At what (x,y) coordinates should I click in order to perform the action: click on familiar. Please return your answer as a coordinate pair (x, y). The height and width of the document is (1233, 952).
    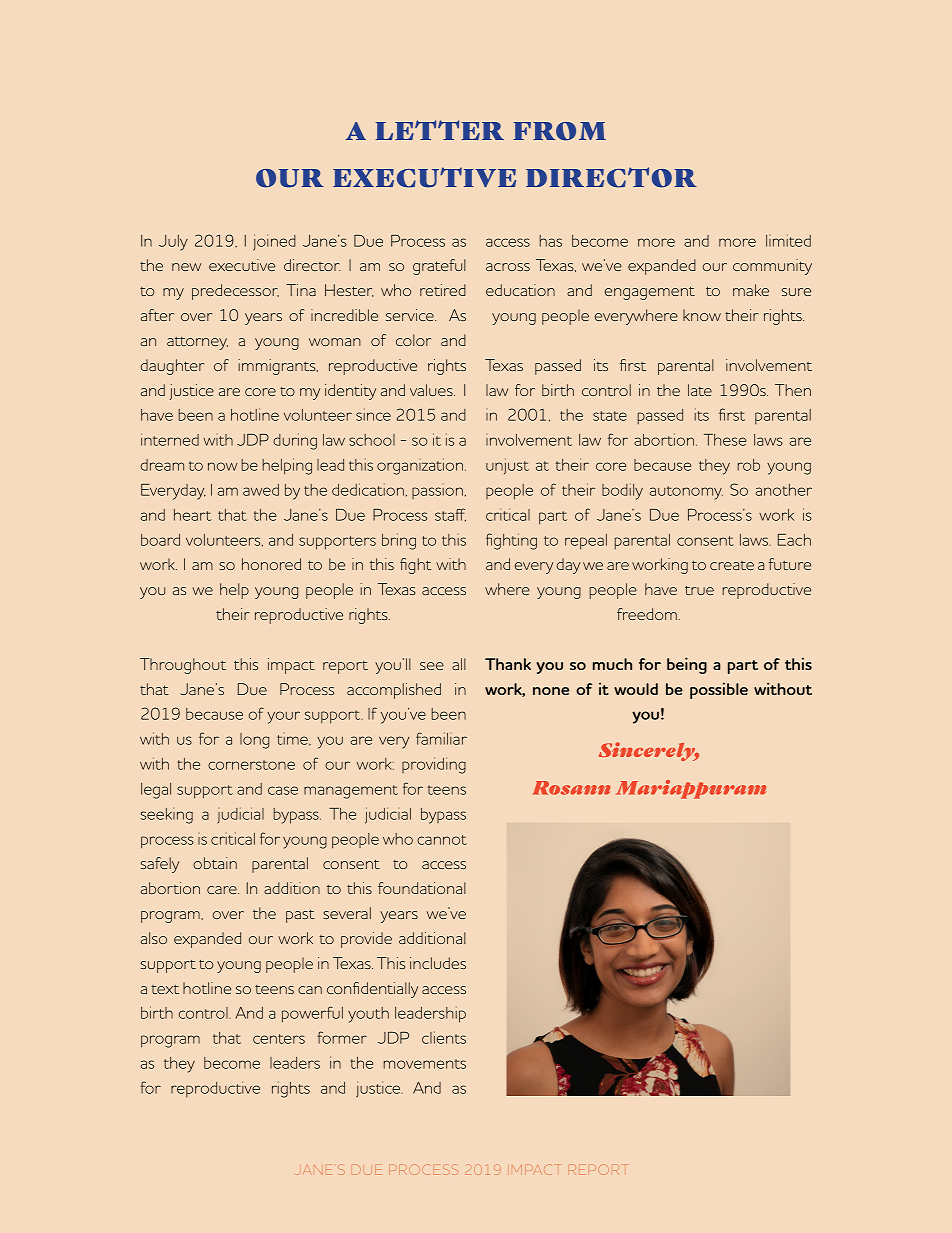
    Looking at the image, I should click on (441, 738).
